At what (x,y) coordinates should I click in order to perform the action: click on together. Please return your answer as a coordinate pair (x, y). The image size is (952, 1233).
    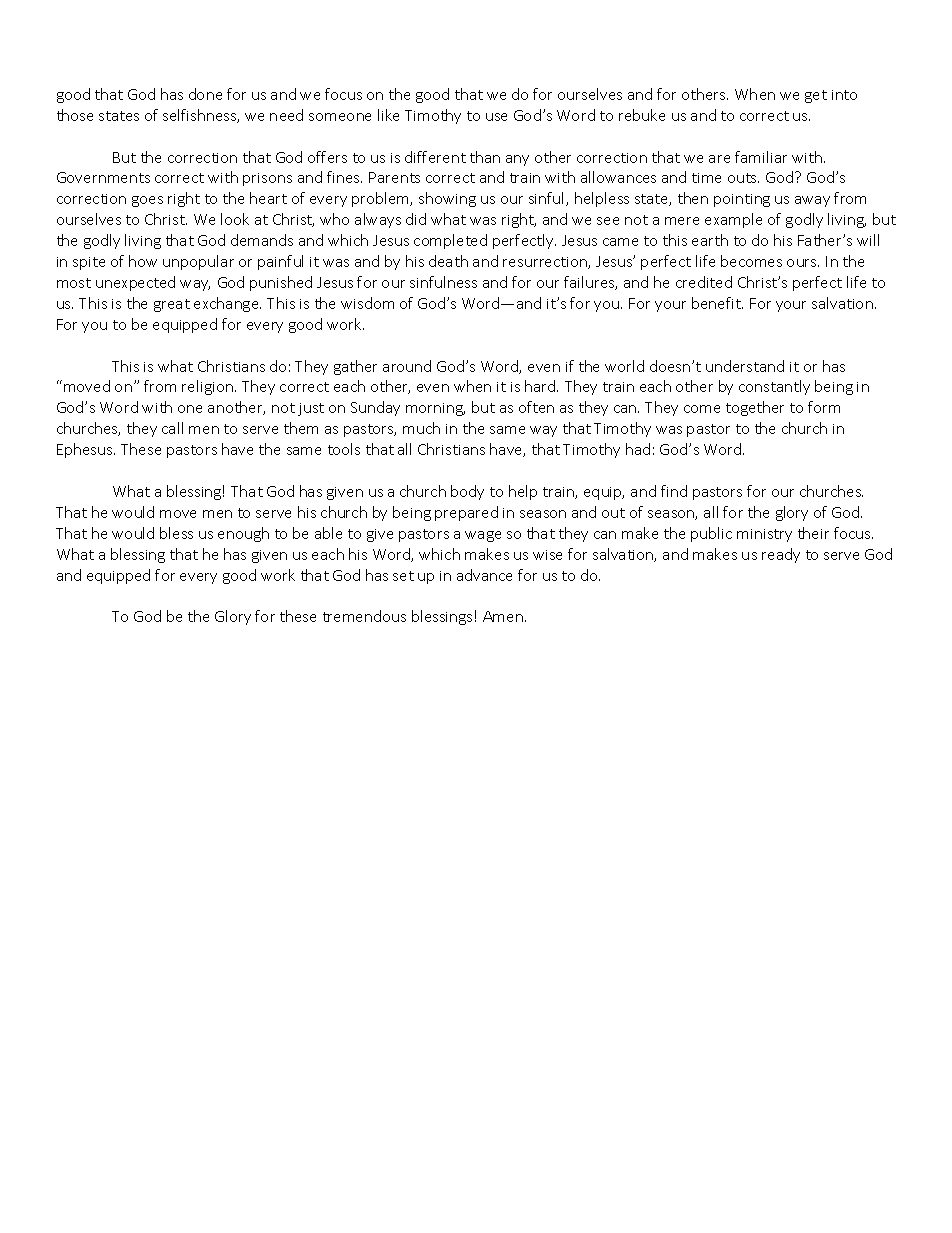
    Looking at the image, I should click on (755, 408).
